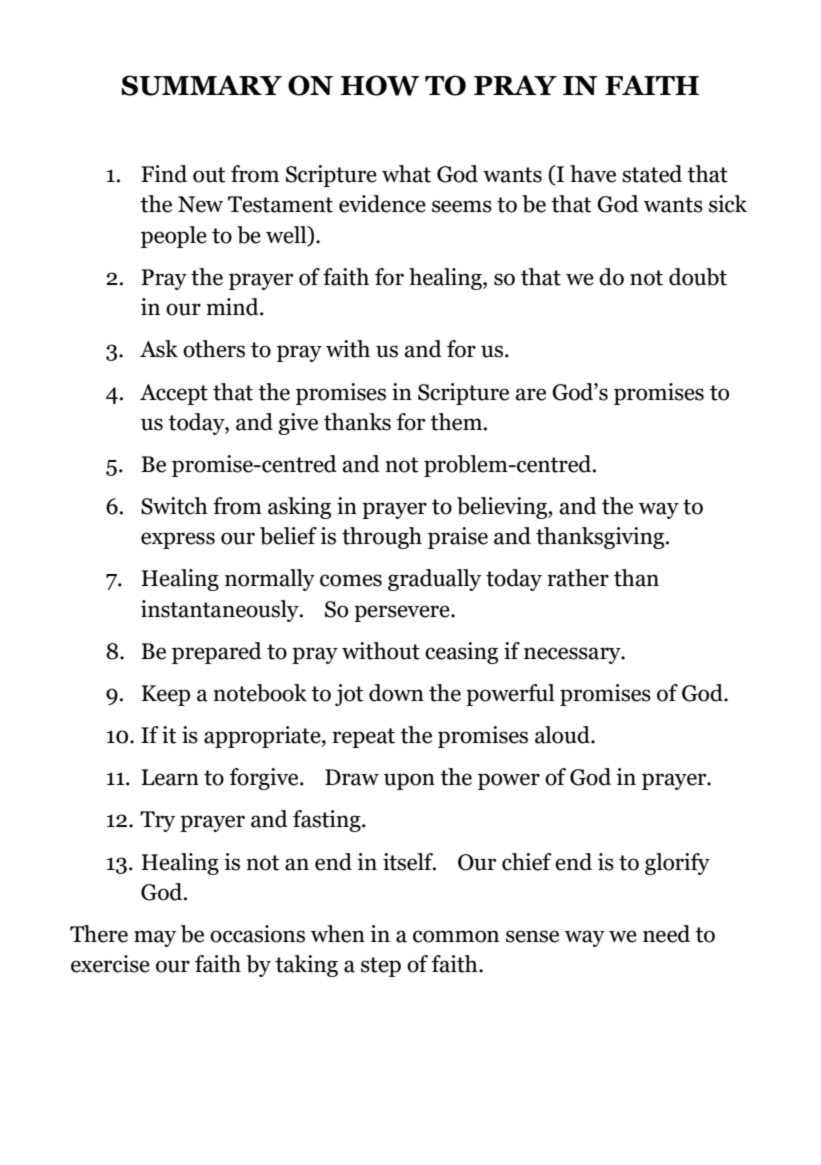 Image resolution: width=821 pixels, height=1165 pixels. I want to click on aloud, so click(563, 735).
